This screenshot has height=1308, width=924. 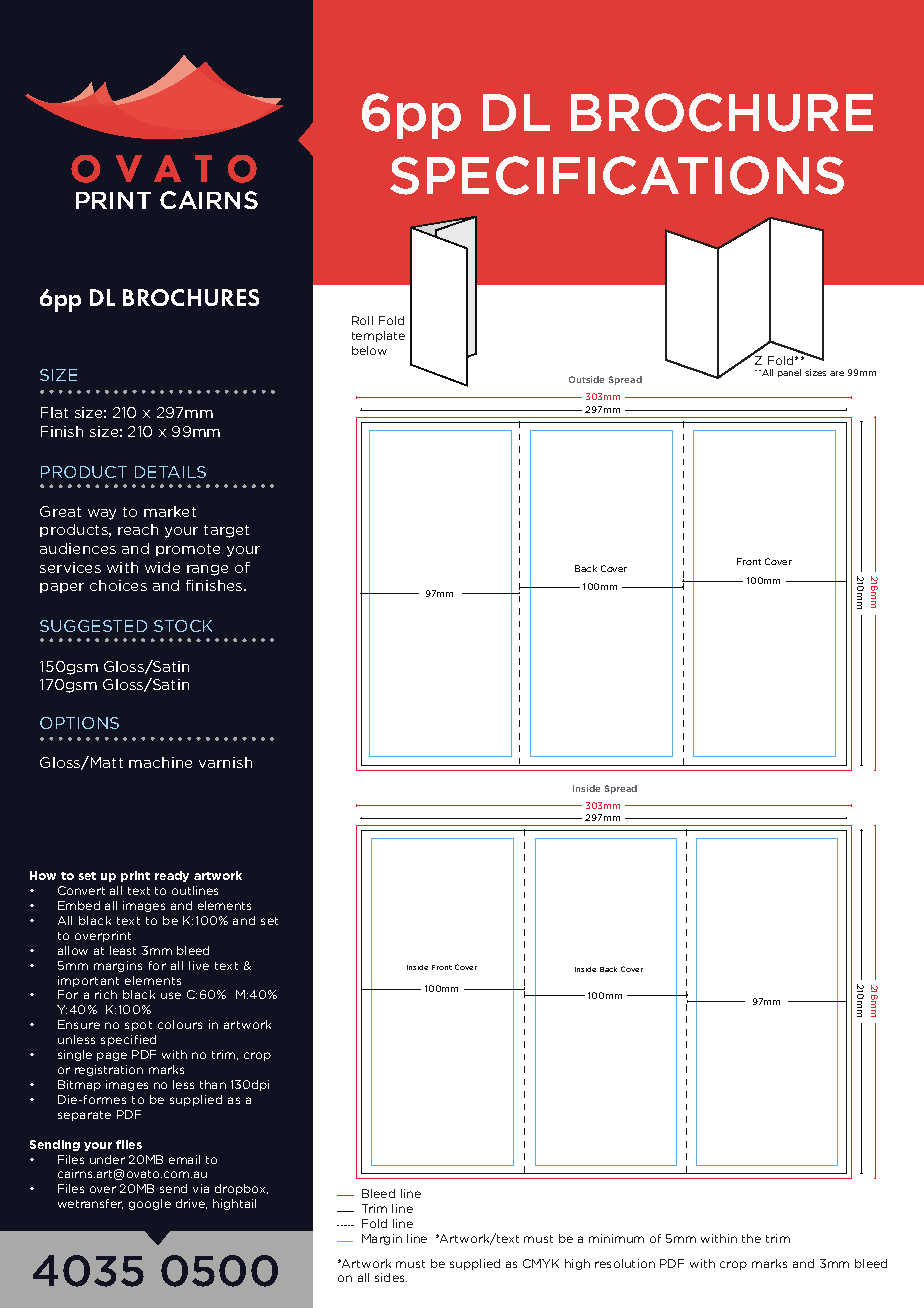 I want to click on resolution, so click(x=625, y=1263).
